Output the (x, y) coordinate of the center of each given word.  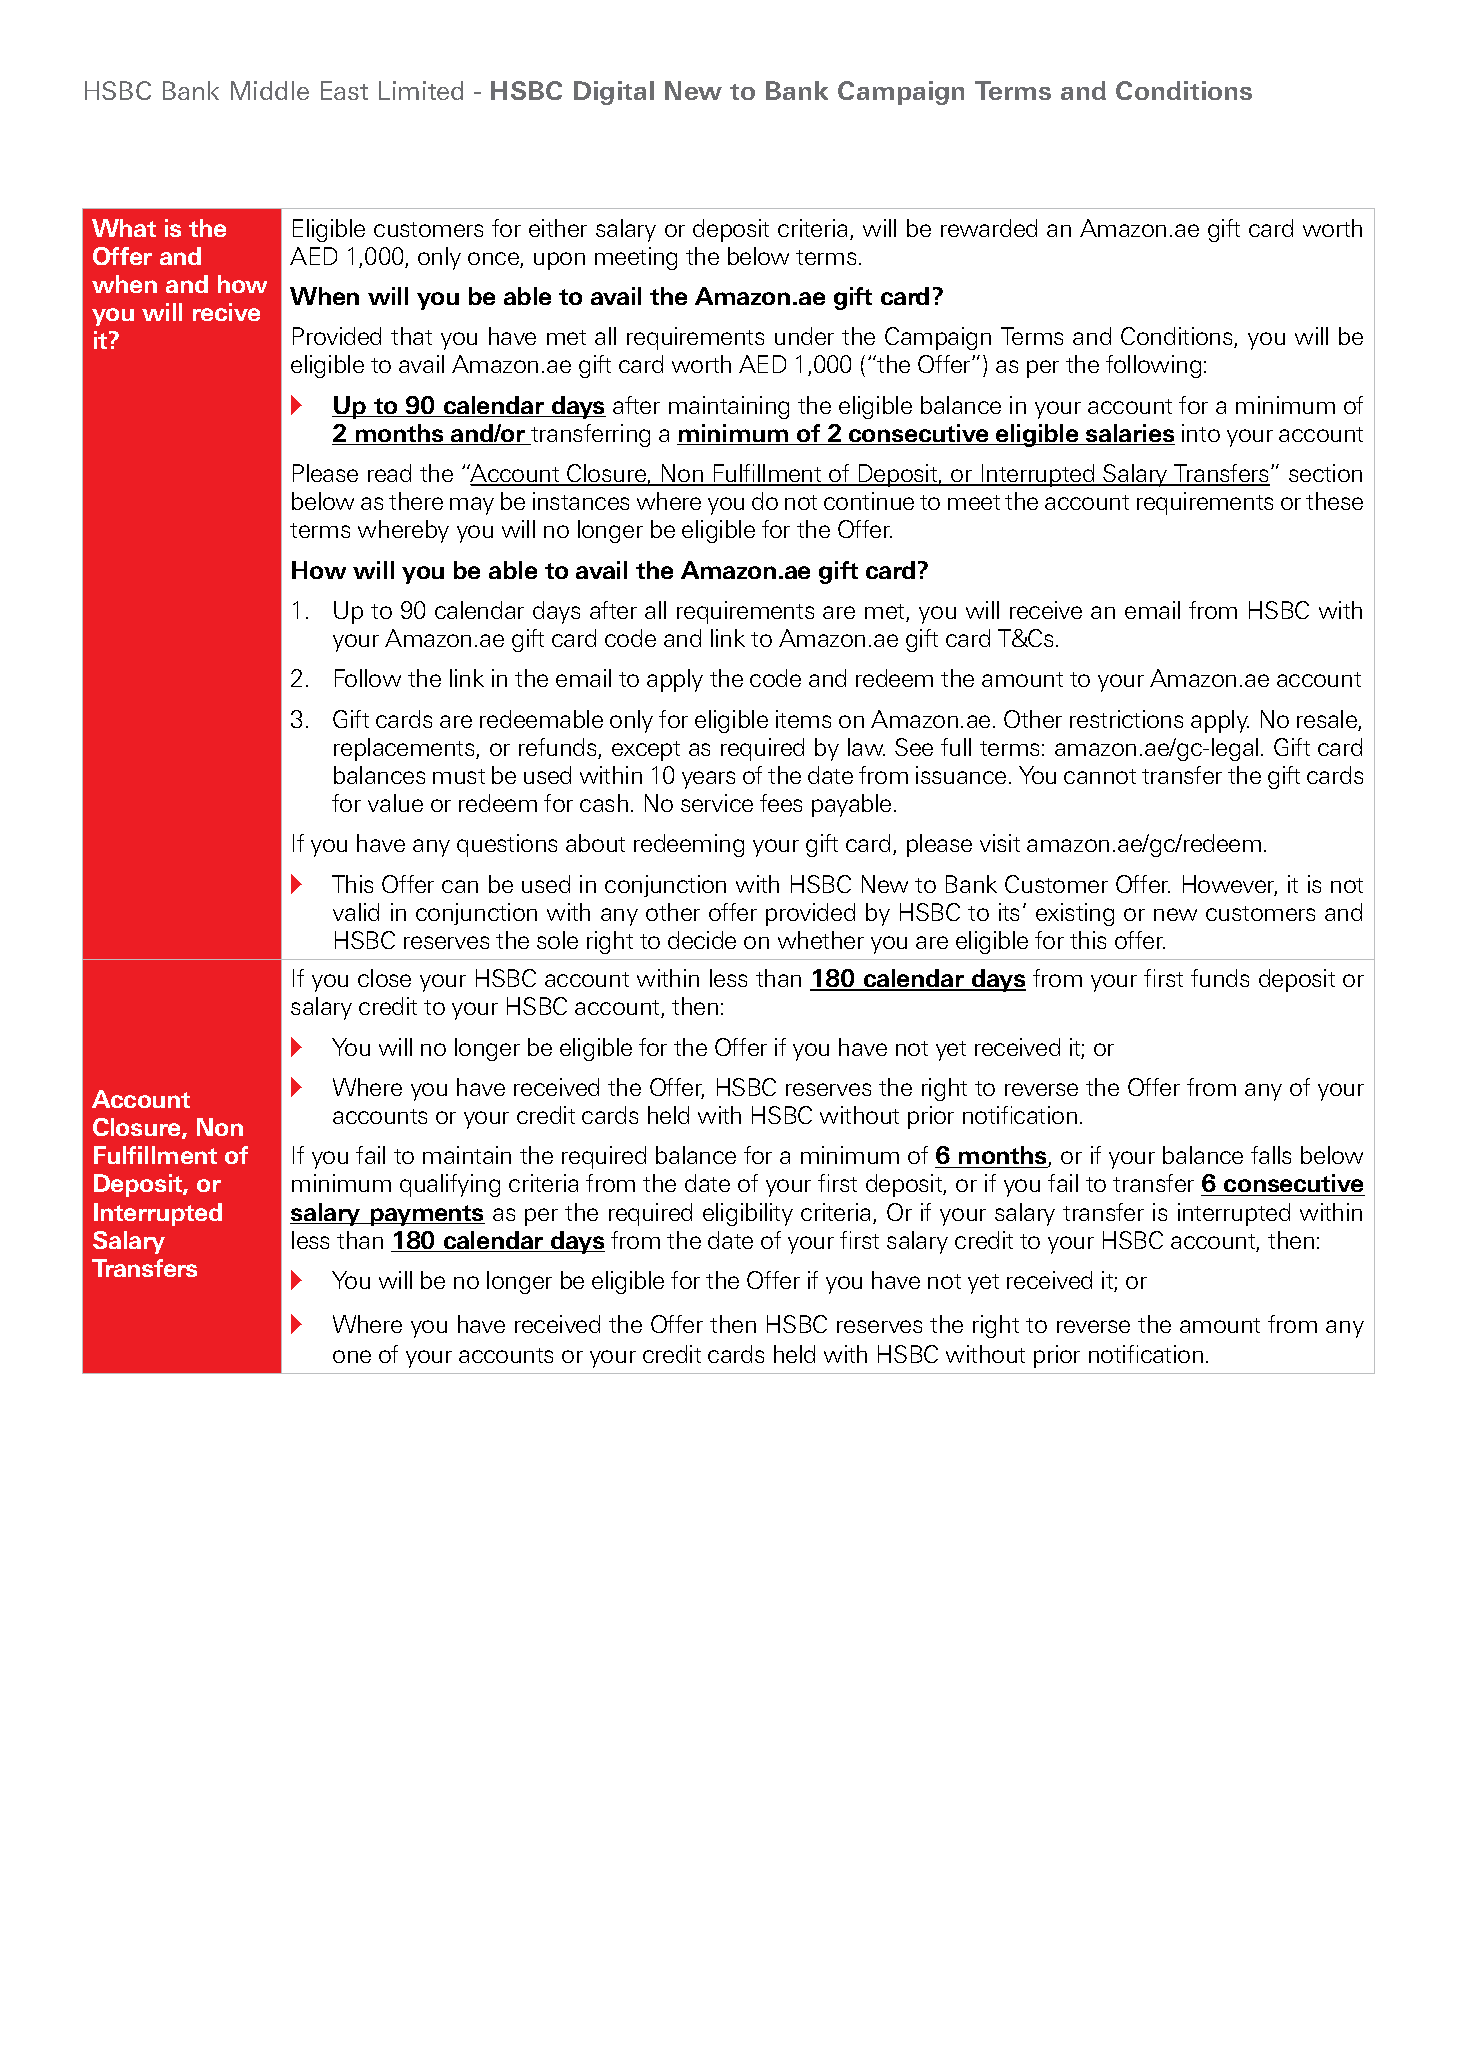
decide (702, 940)
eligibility (748, 1214)
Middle (270, 90)
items (803, 719)
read (389, 473)
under (804, 336)
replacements (405, 749)
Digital (614, 93)
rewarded (989, 228)
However (1230, 885)
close (384, 978)
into (1201, 433)
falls (1271, 1155)
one (352, 1356)
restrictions (1126, 719)
